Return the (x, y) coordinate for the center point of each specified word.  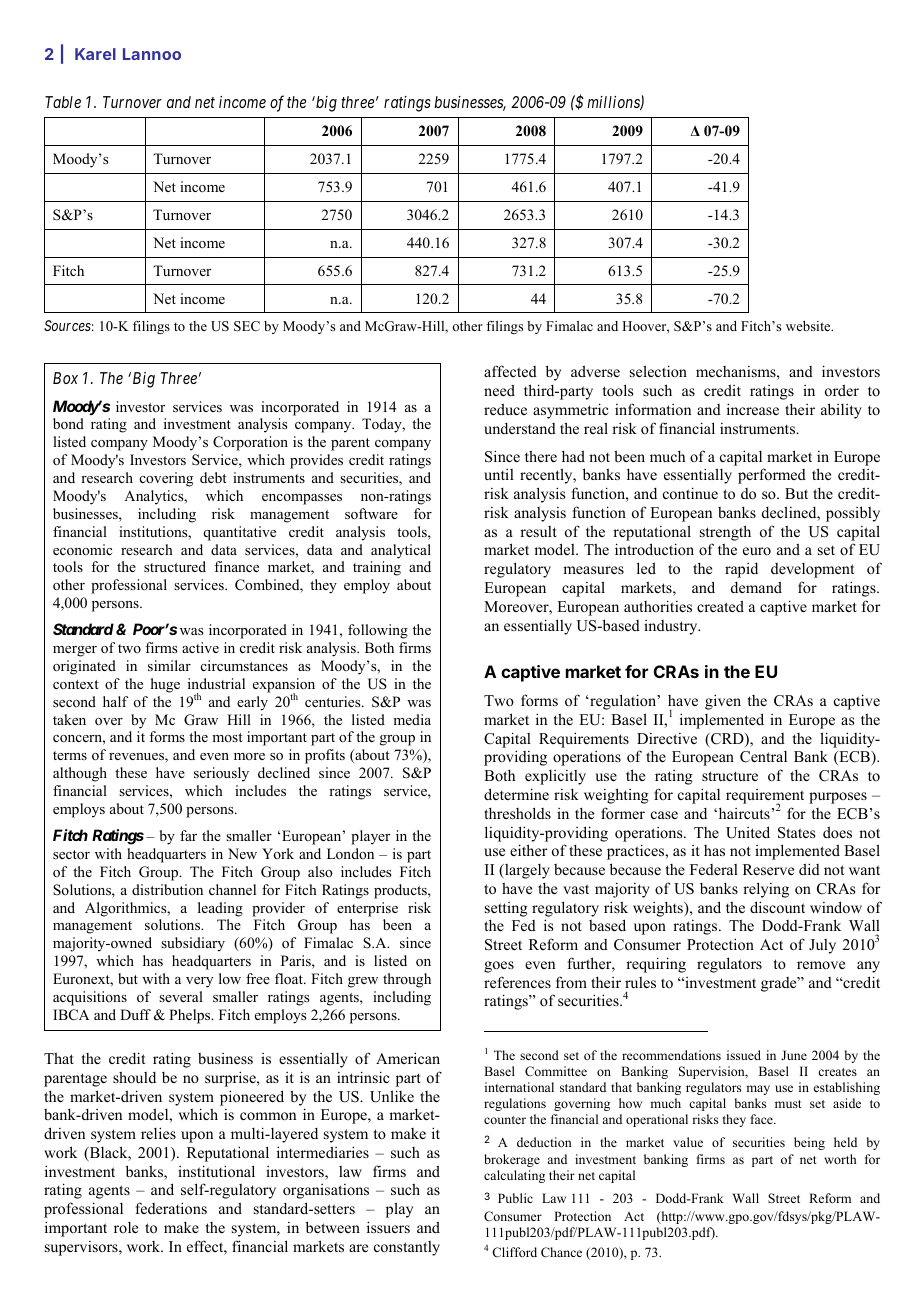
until (499, 474)
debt (213, 477)
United (748, 832)
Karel (95, 54)
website (809, 326)
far (188, 835)
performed (772, 476)
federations (171, 1208)
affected (510, 371)
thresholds (517, 813)
